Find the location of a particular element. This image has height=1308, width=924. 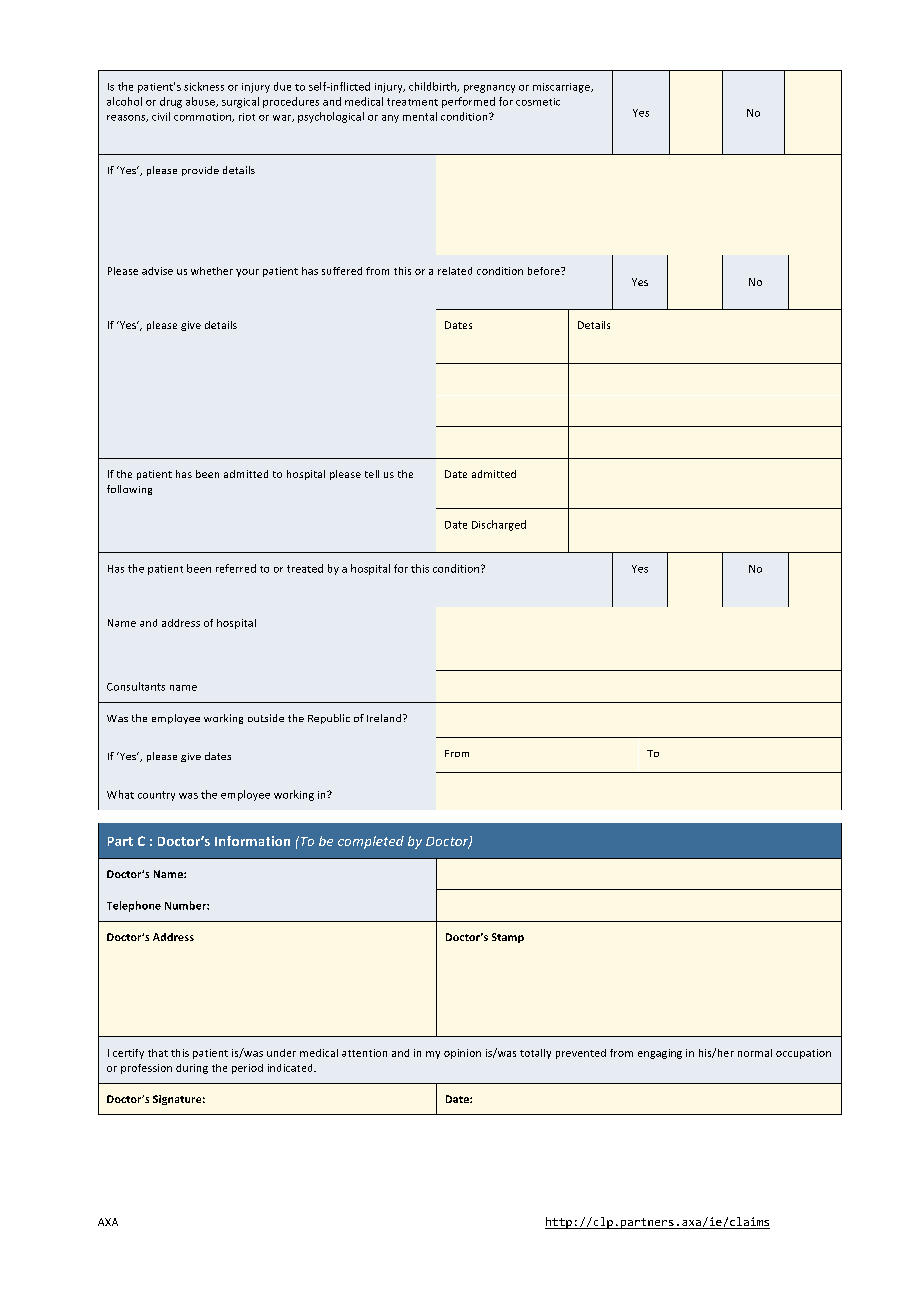

before is located at coordinates (545, 271).
